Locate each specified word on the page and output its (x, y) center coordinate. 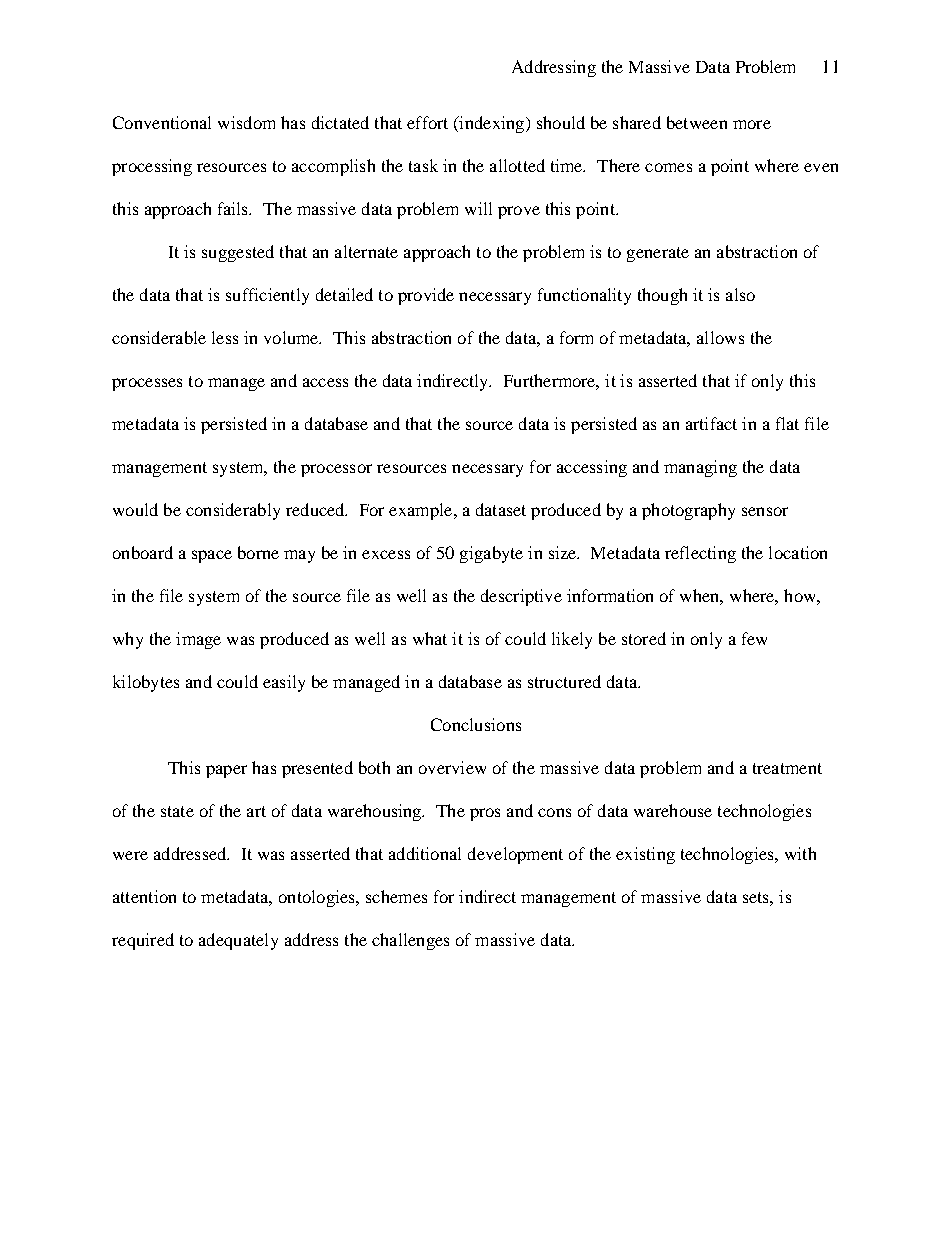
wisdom (246, 122)
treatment (787, 768)
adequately (238, 941)
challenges (410, 941)
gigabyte (491, 554)
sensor (765, 511)
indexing (492, 124)
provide (426, 296)
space (212, 556)
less (225, 337)
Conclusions (476, 724)
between (697, 122)
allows (720, 337)
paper (226, 771)
